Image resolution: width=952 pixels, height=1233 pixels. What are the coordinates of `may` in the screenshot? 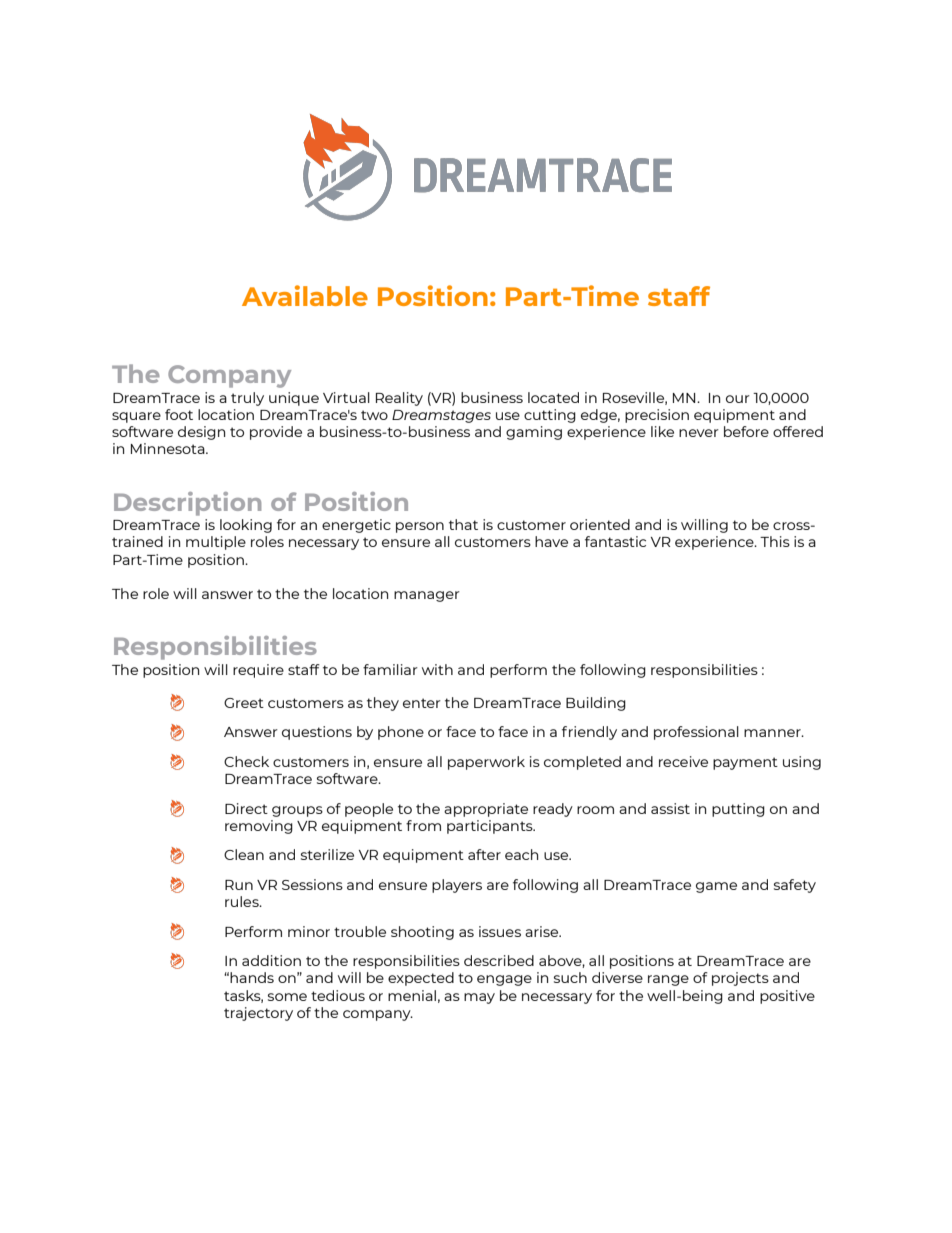 It's located at (479, 998).
